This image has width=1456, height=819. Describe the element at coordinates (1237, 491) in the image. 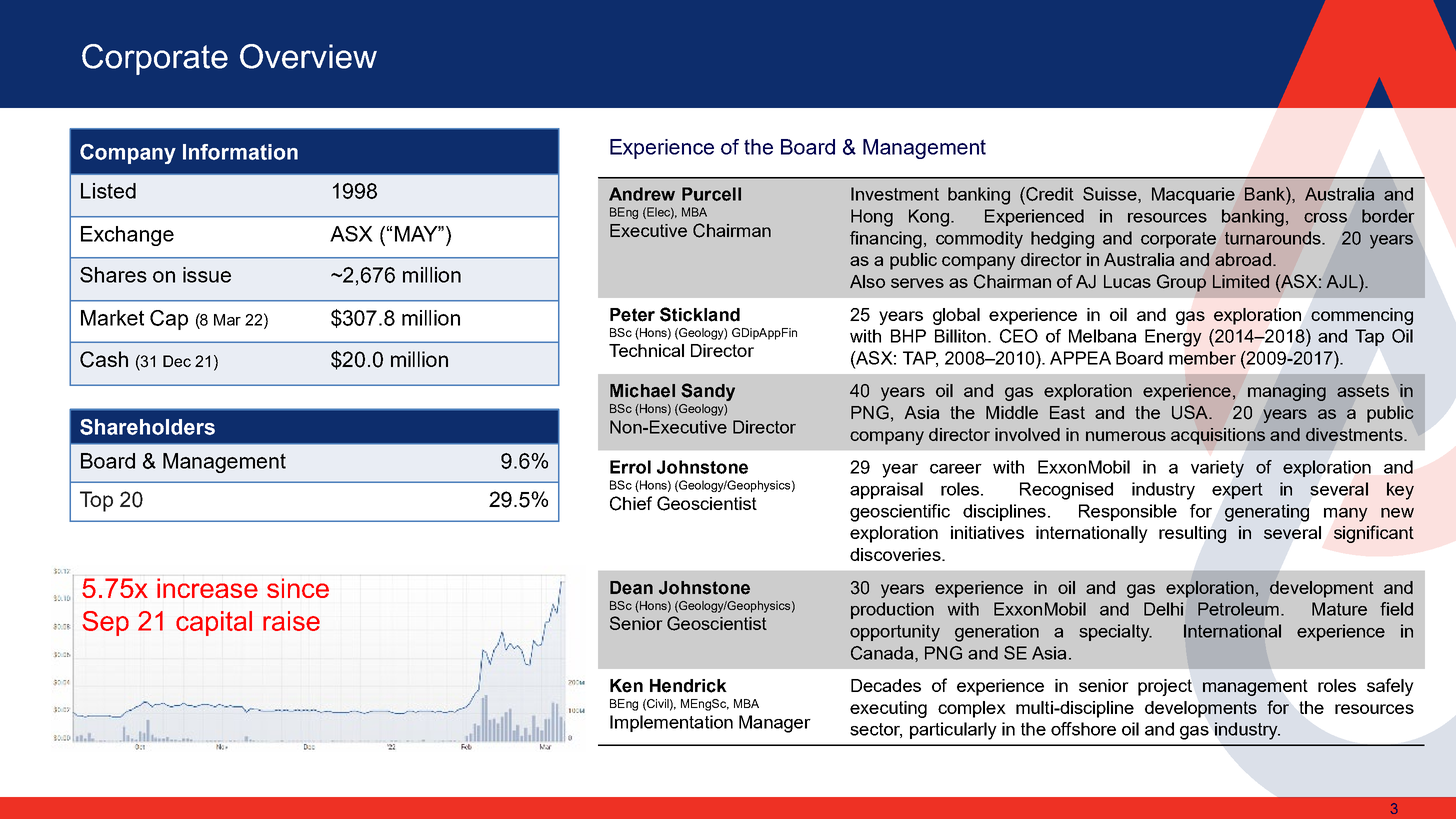

I see `expert` at that location.
